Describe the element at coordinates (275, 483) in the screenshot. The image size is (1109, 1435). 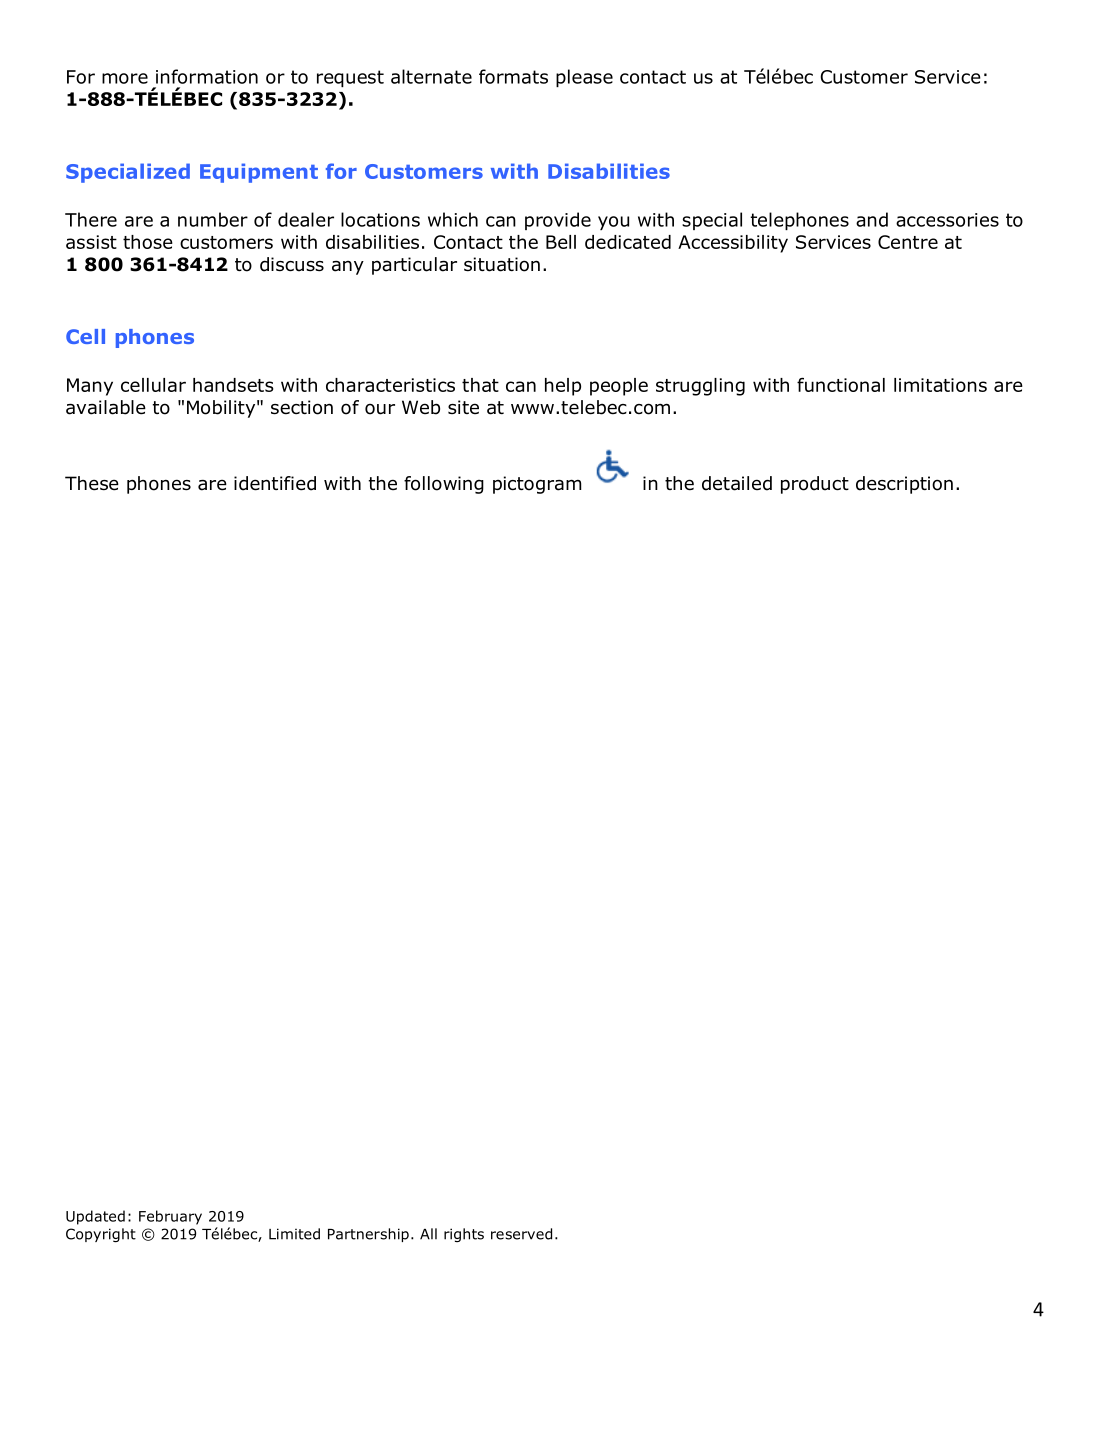
I see `identified` at that location.
